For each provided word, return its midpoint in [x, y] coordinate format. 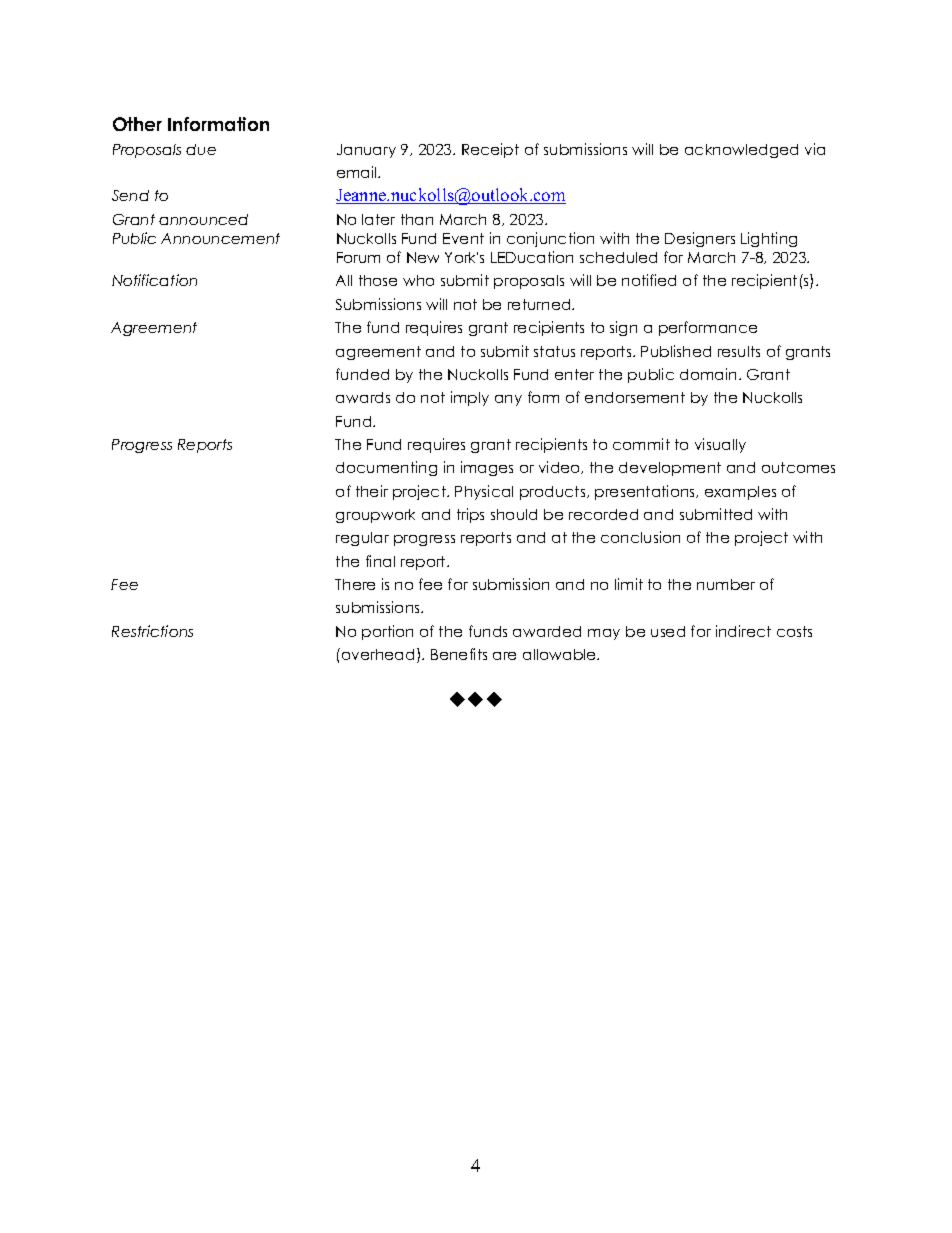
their [372, 491]
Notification [154, 280]
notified [649, 280]
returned [540, 304]
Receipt [490, 150]
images [487, 468]
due [201, 149]
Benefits [459, 654]
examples [740, 493]
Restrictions [152, 631]
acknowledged [741, 151]
